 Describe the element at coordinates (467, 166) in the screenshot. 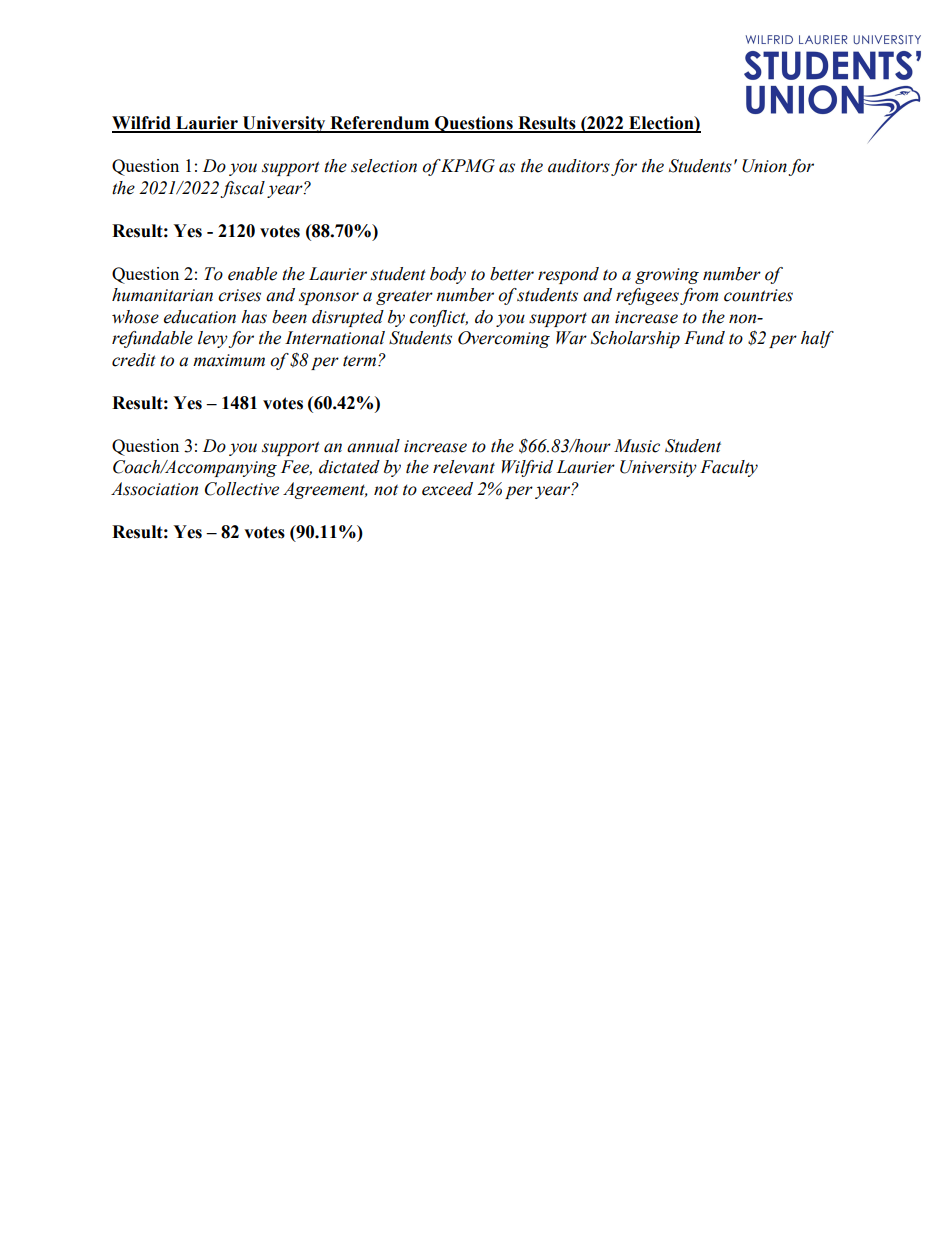

I see `KPMG` at that location.
